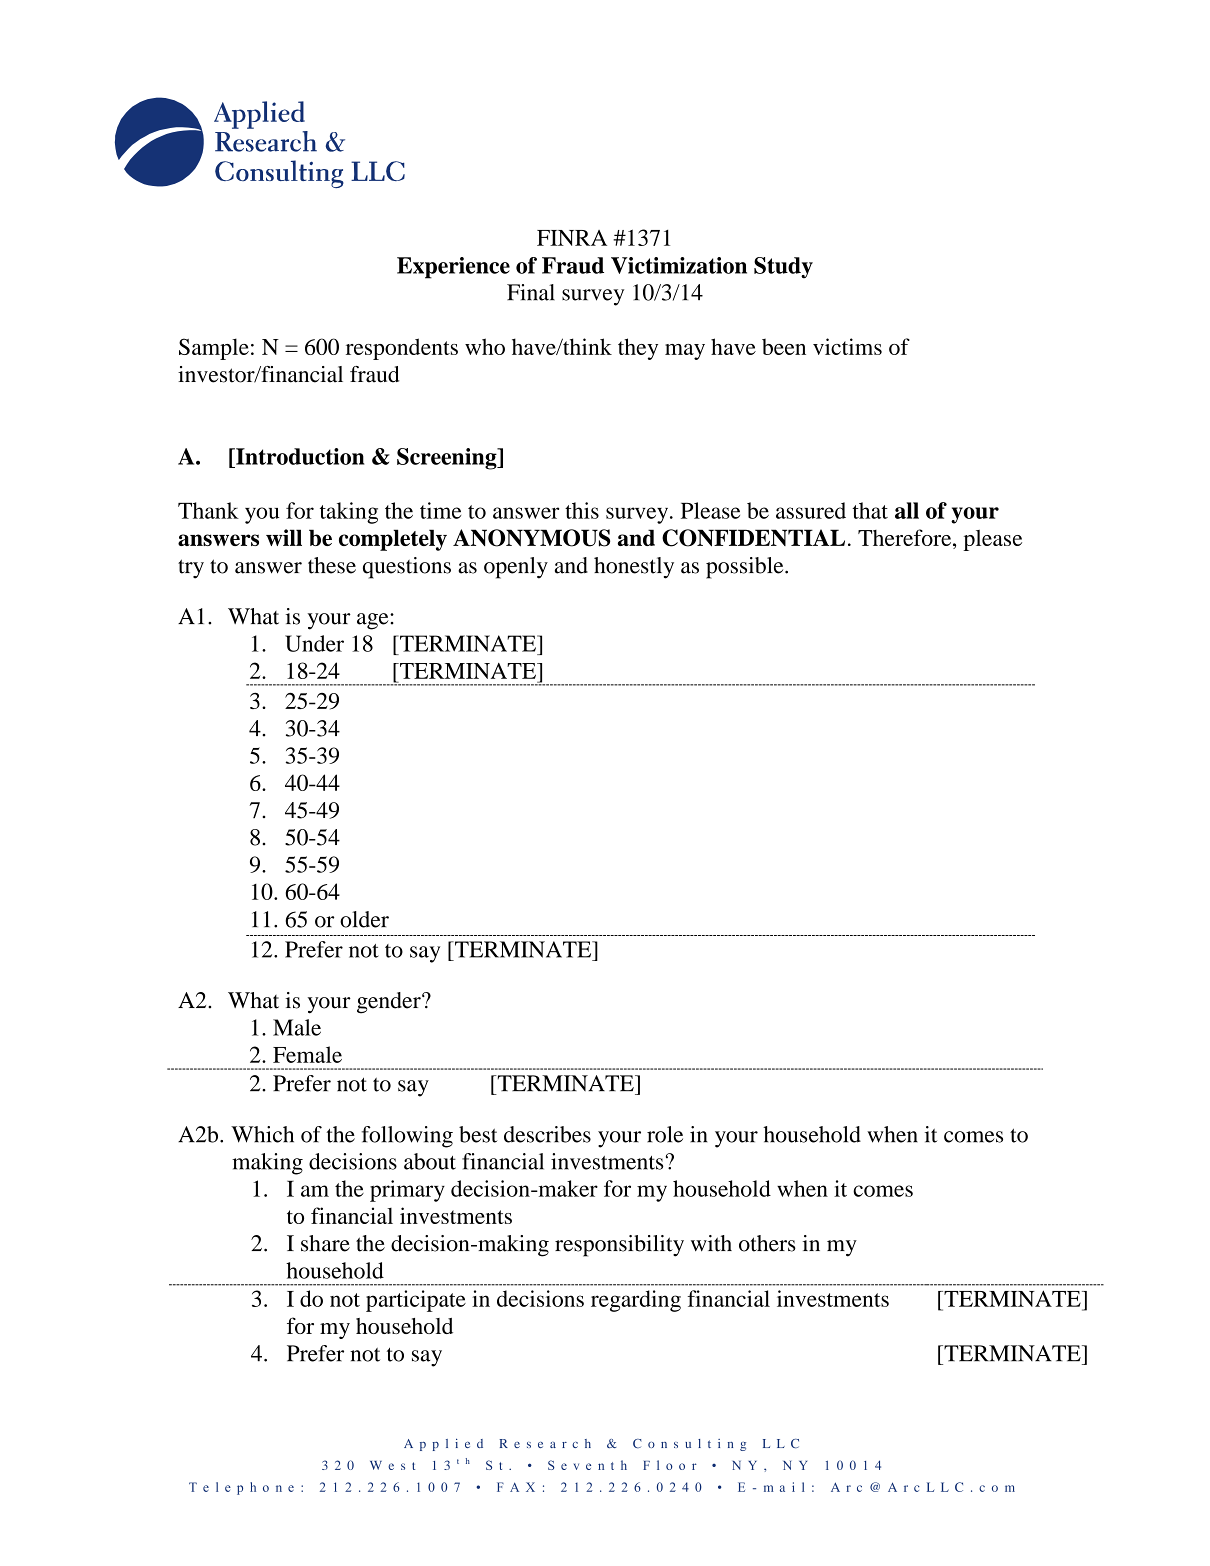  What do you see at coordinates (374, 621) in the screenshot?
I see `age` at bounding box center [374, 621].
